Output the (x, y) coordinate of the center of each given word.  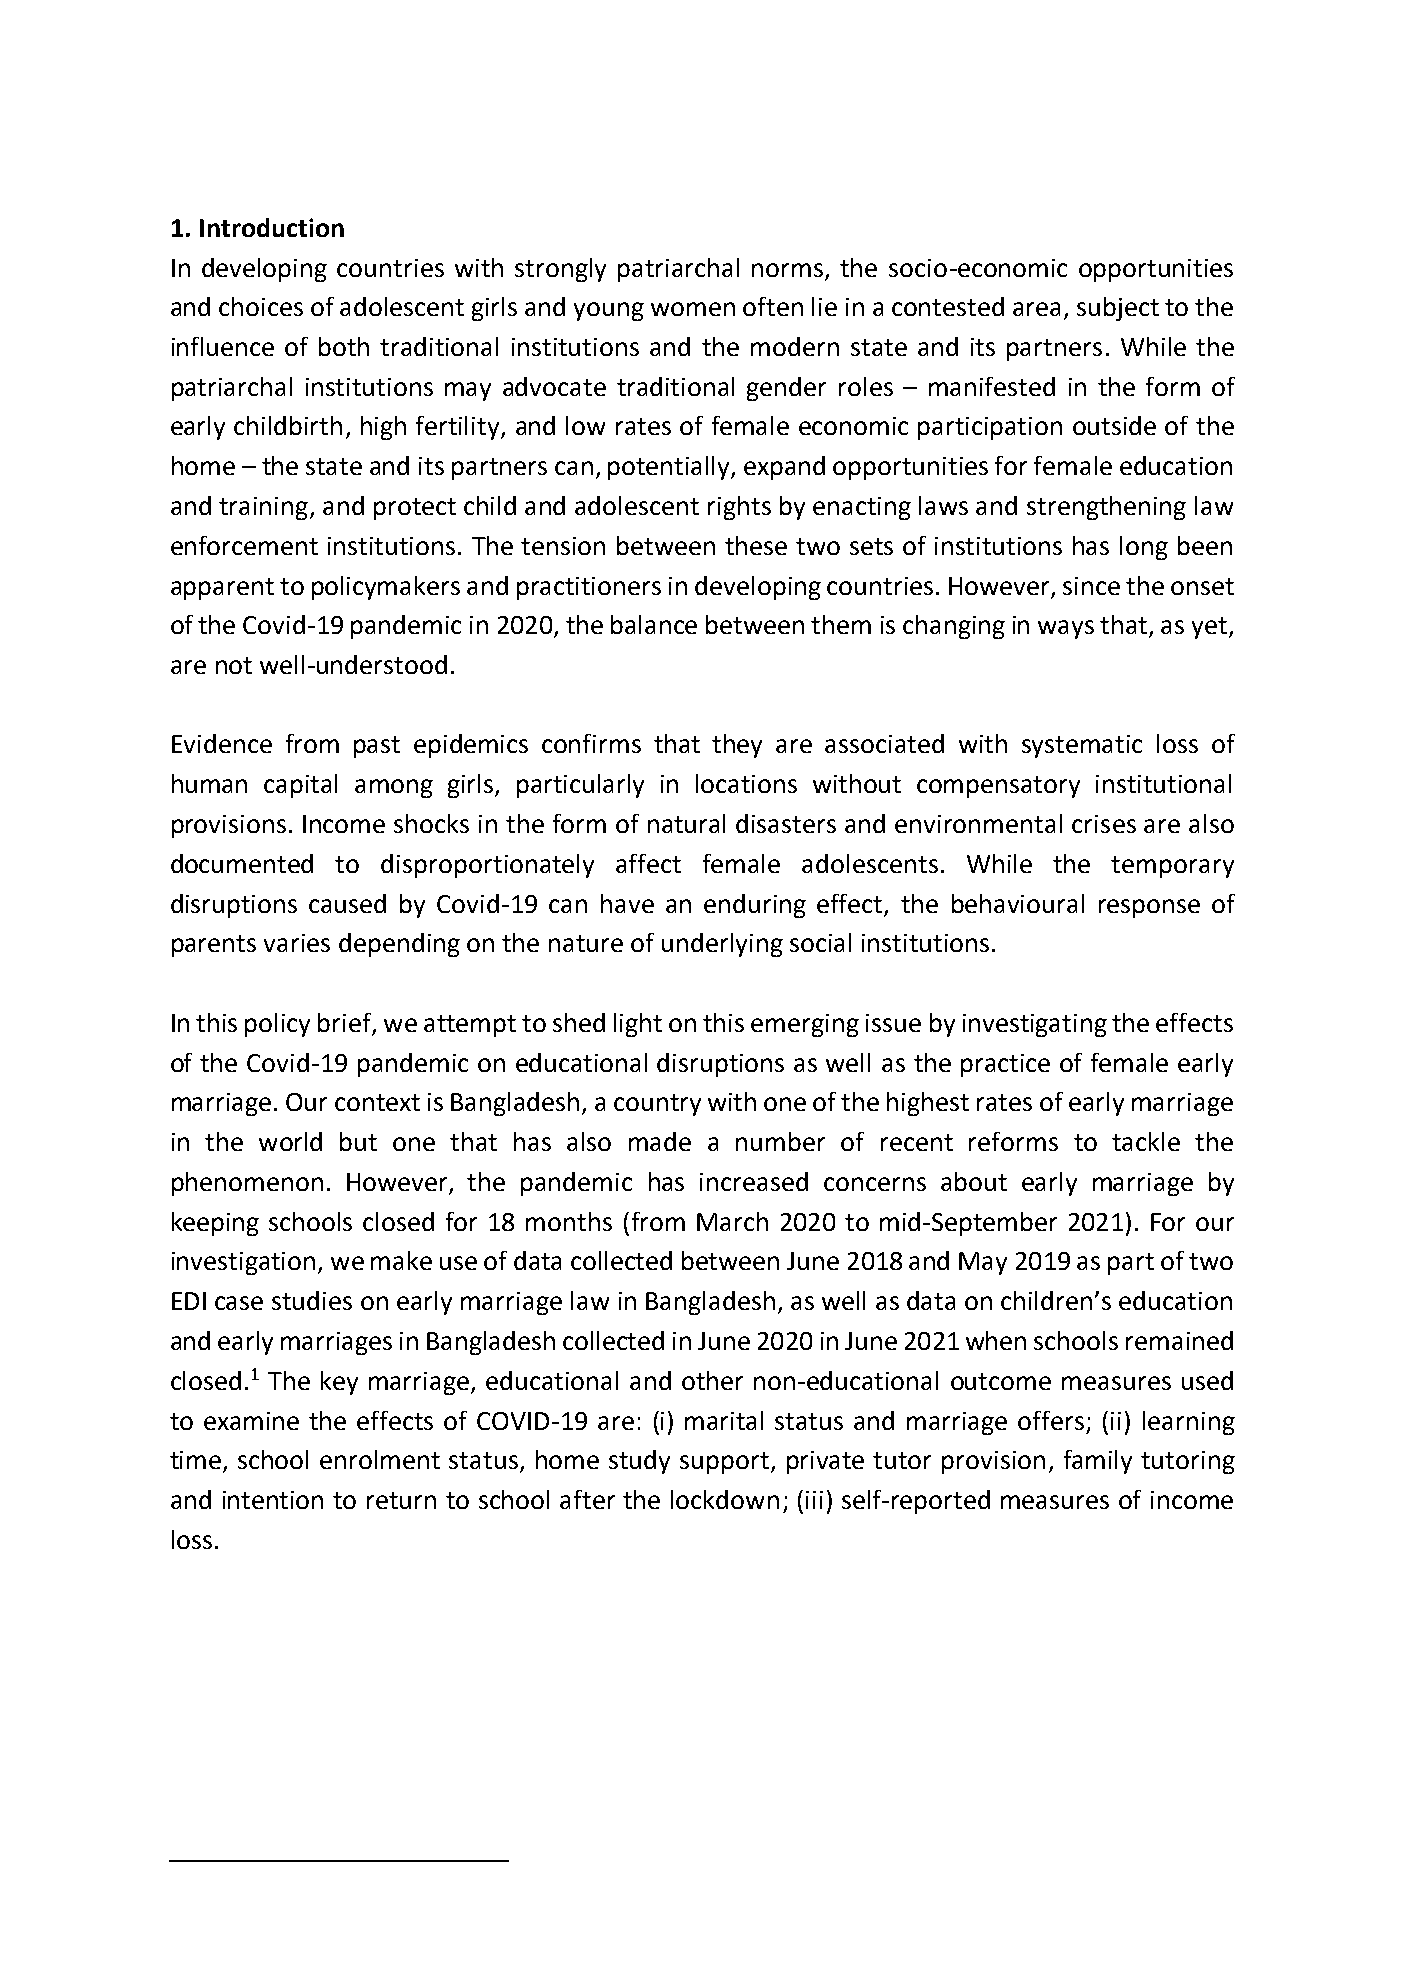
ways (1066, 629)
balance (654, 624)
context (377, 1102)
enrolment (380, 1459)
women (693, 309)
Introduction (272, 227)
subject (1118, 309)
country (657, 1105)
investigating (1035, 1025)
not (234, 665)
